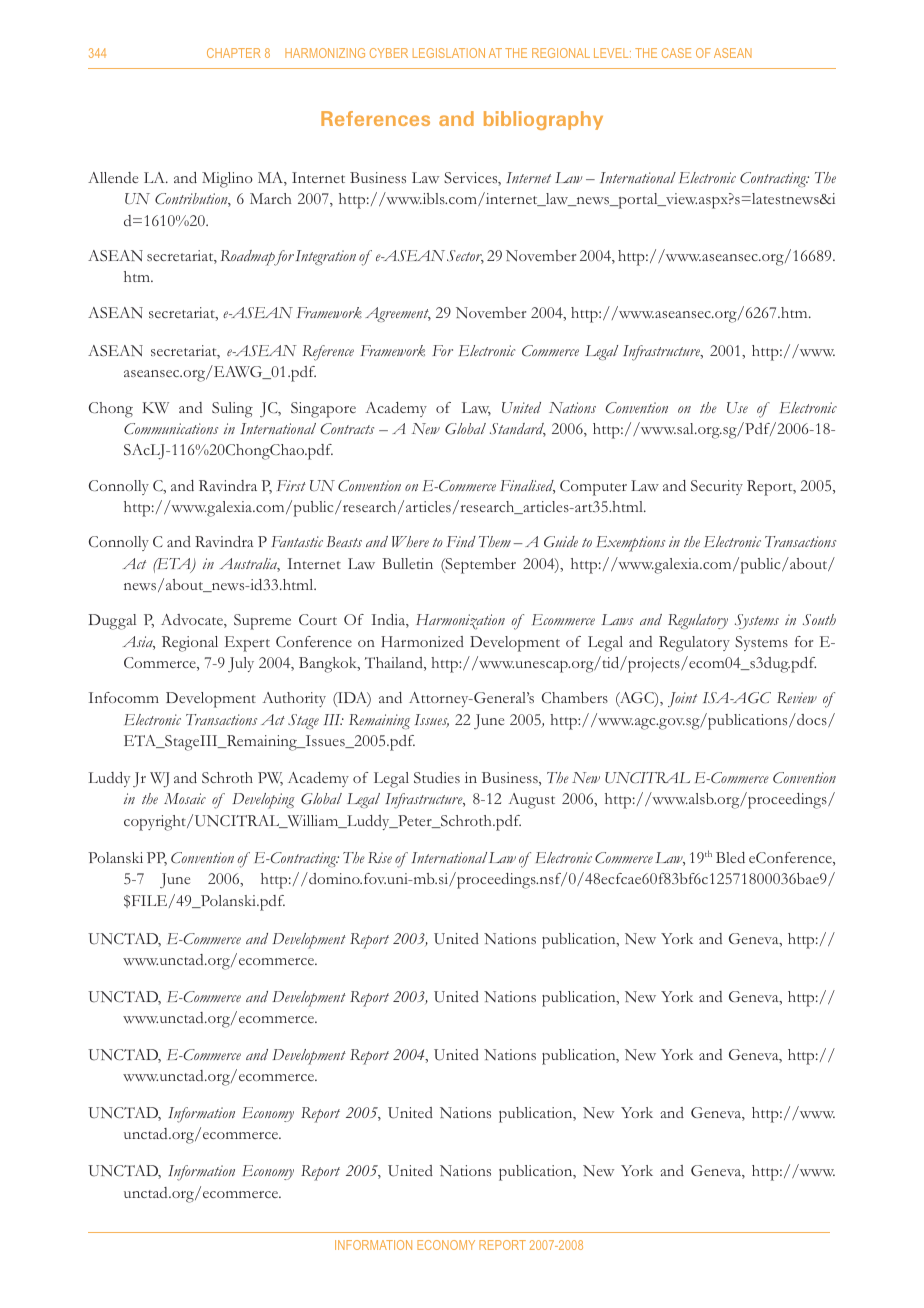 Image resolution: width=924 pixels, height=1308 pixels. Describe the element at coordinates (518, 430) in the document. I see `Standard` at that location.
